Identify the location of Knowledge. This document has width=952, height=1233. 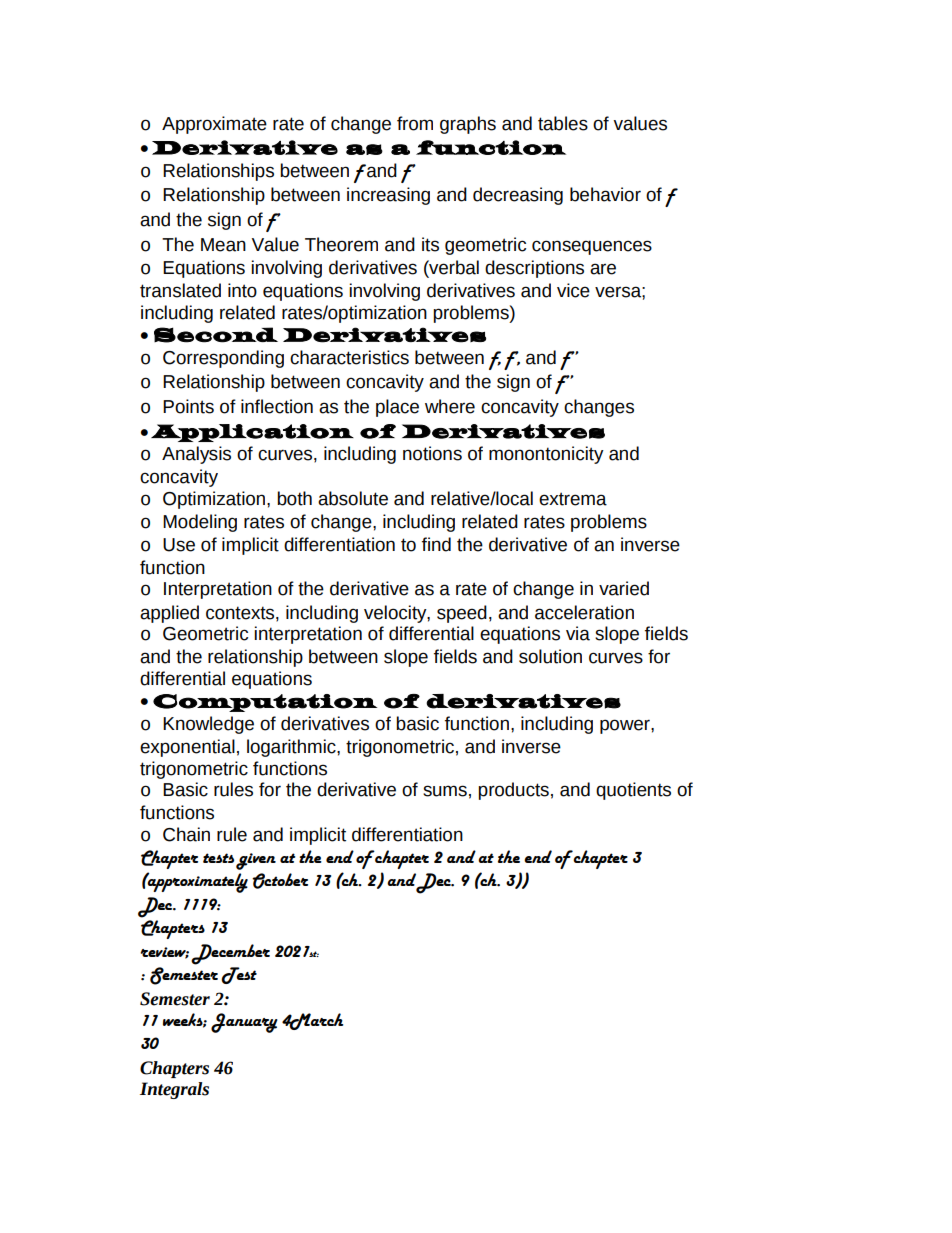
(208, 725).
